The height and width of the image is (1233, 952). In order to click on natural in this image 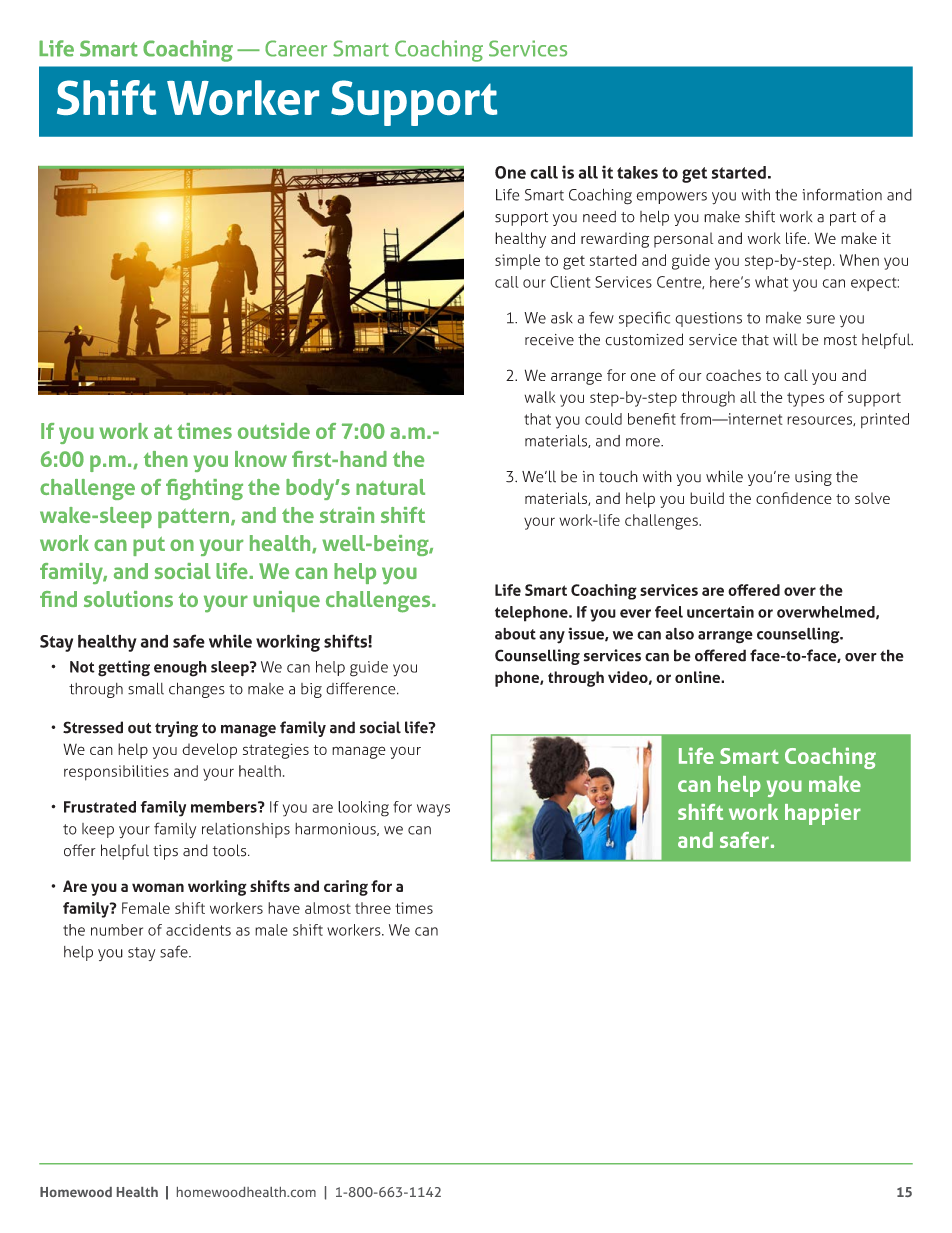, I will do `click(390, 487)`.
